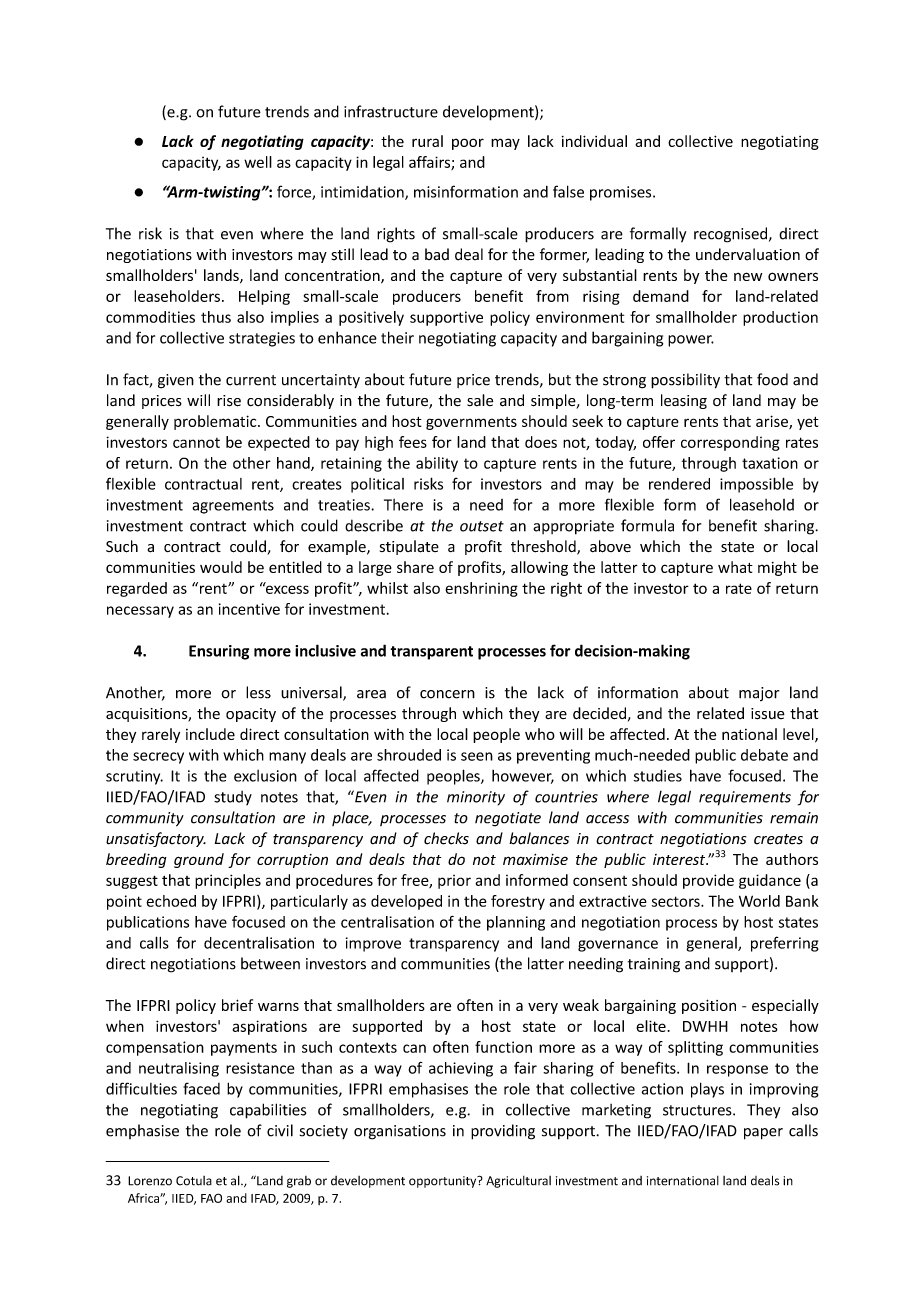 Image resolution: width=924 pixels, height=1308 pixels. Describe the element at coordinates (150, 1181) in the screenshot. I see `Lorenzo` at that location.
